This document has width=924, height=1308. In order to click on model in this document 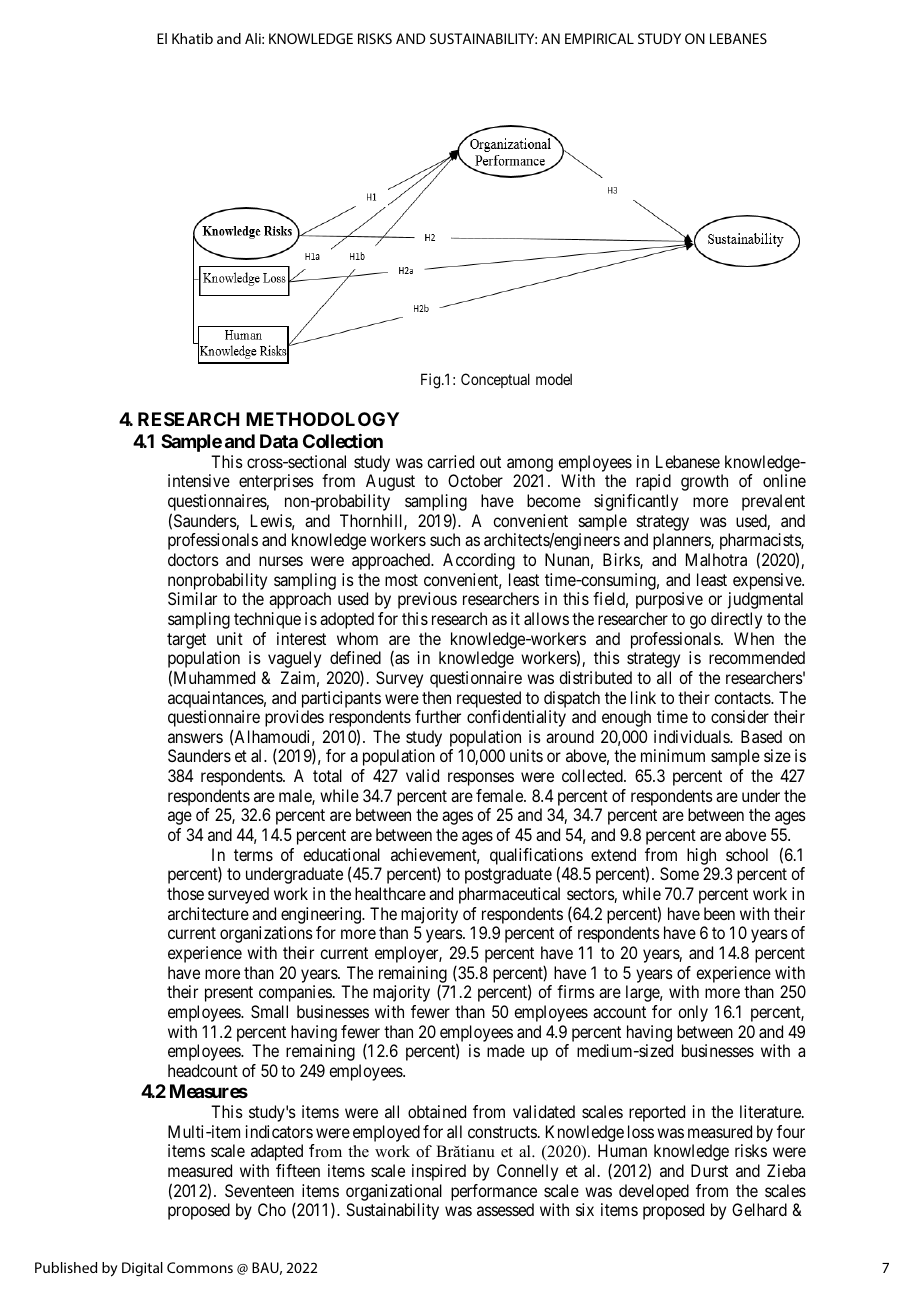, I will do `click(554, 379)`.
